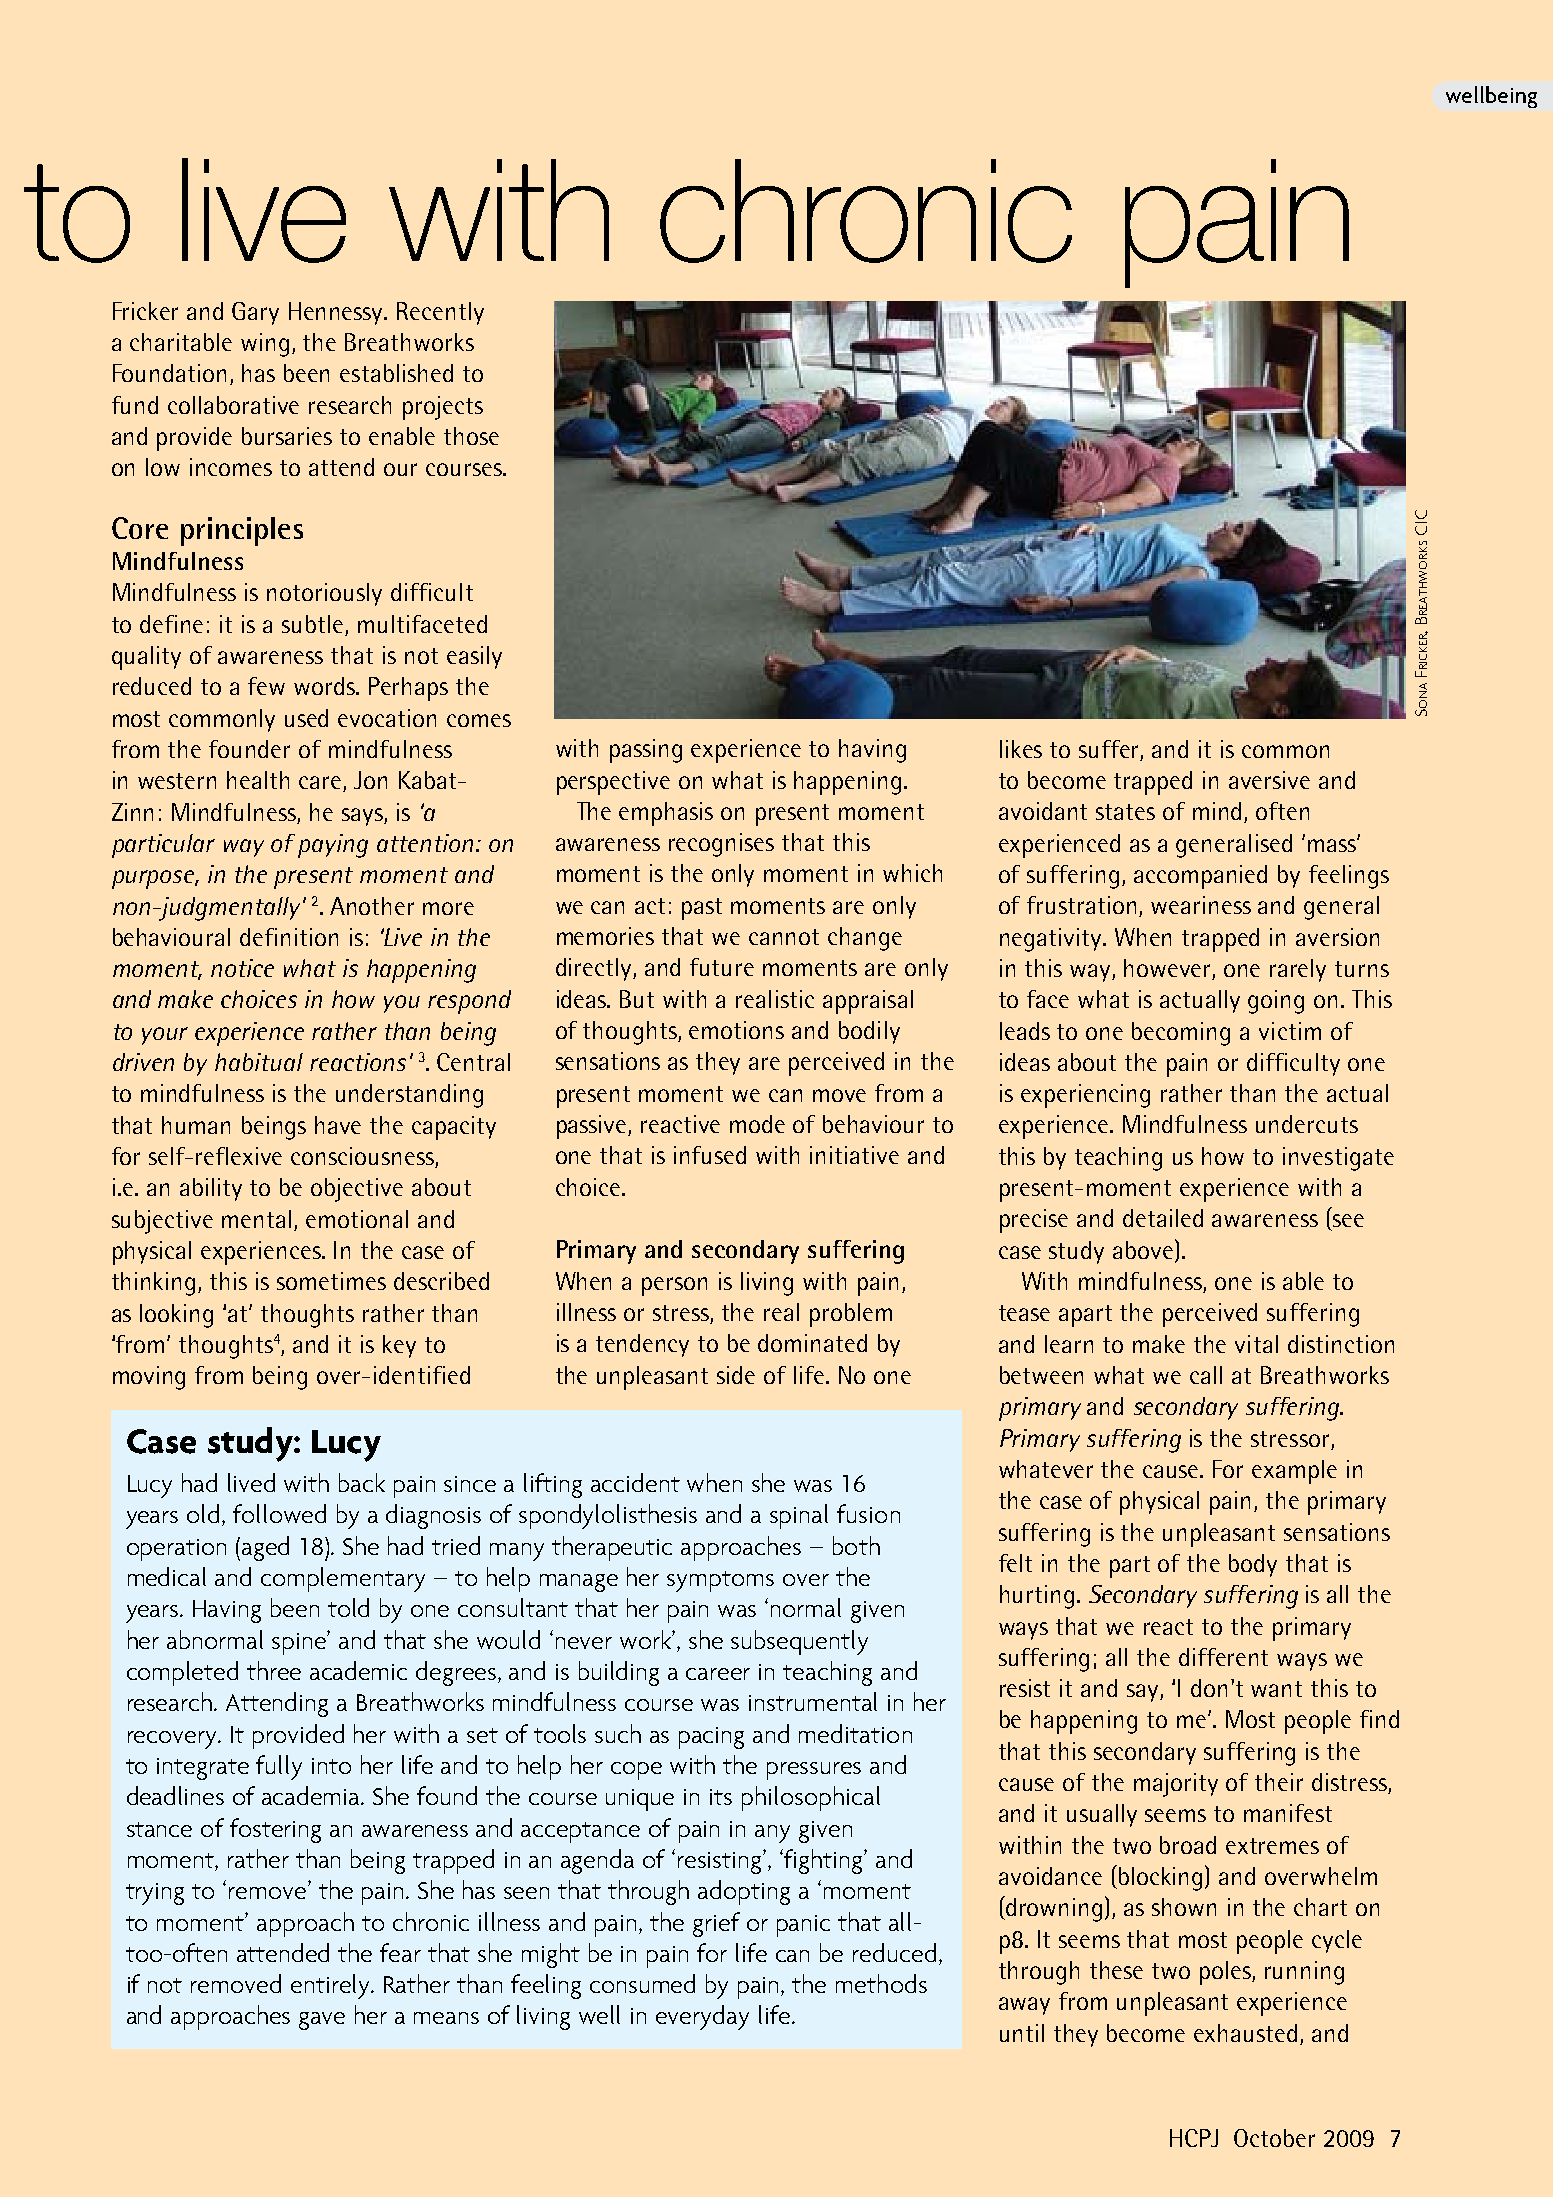 The height and width of the screenshot is (2197, 1553). What do you see at coordinates (674, 1286) in the screenshot?
I see `person` at bounding box center [674, 1286].
